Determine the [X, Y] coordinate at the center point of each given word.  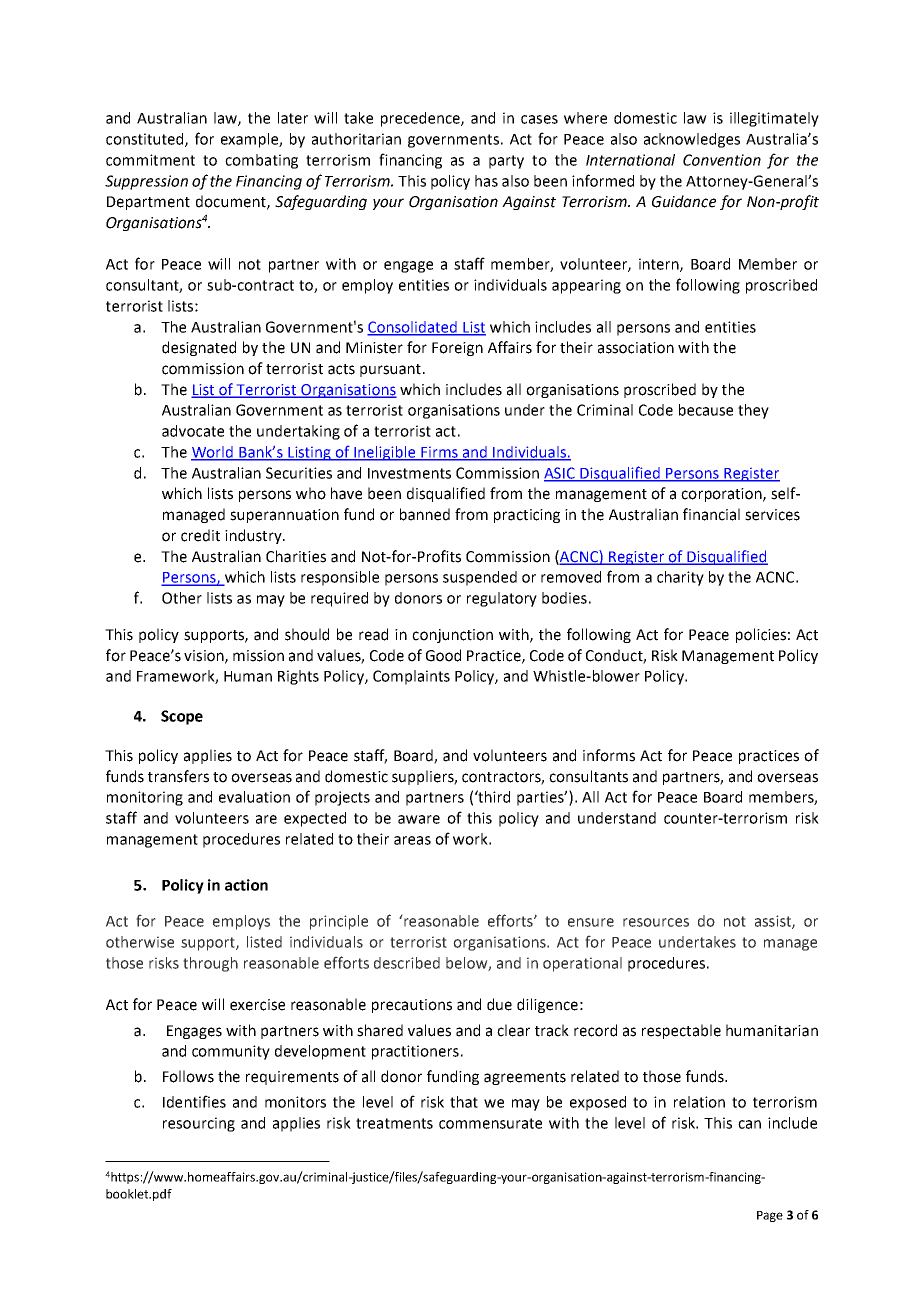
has [486, 181]
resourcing [199, 1124]
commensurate [490, 1123]
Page [770, 1216]
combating [261, 161]
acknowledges [692, 140]
